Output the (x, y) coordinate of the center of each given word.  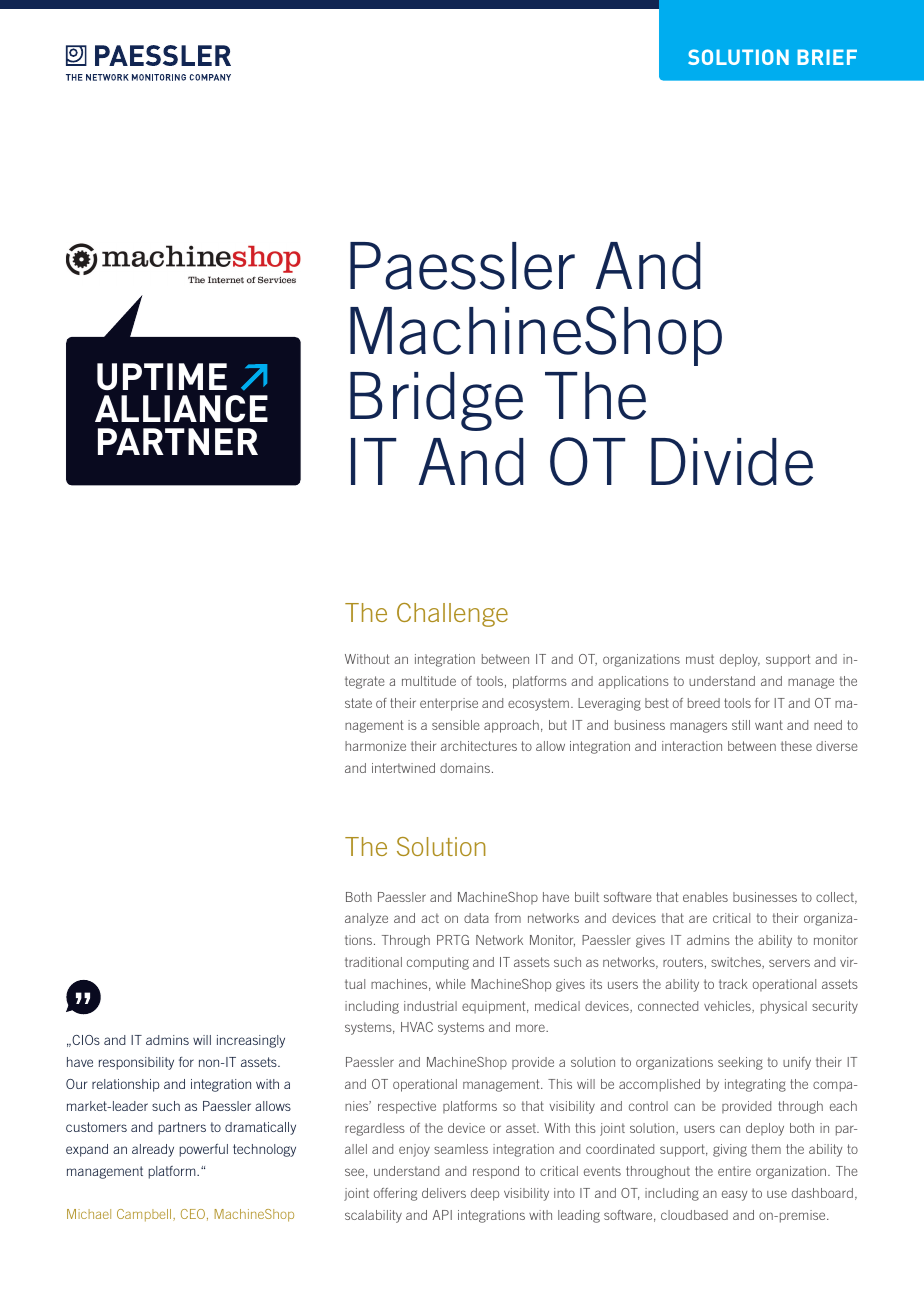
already (153, 1150)
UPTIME (162, 376)
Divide (732, 462)
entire (734, 1171)
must (700, 659)
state (358, 703)
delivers (444, 1193)
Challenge (452, 615)
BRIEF (827, 57)
